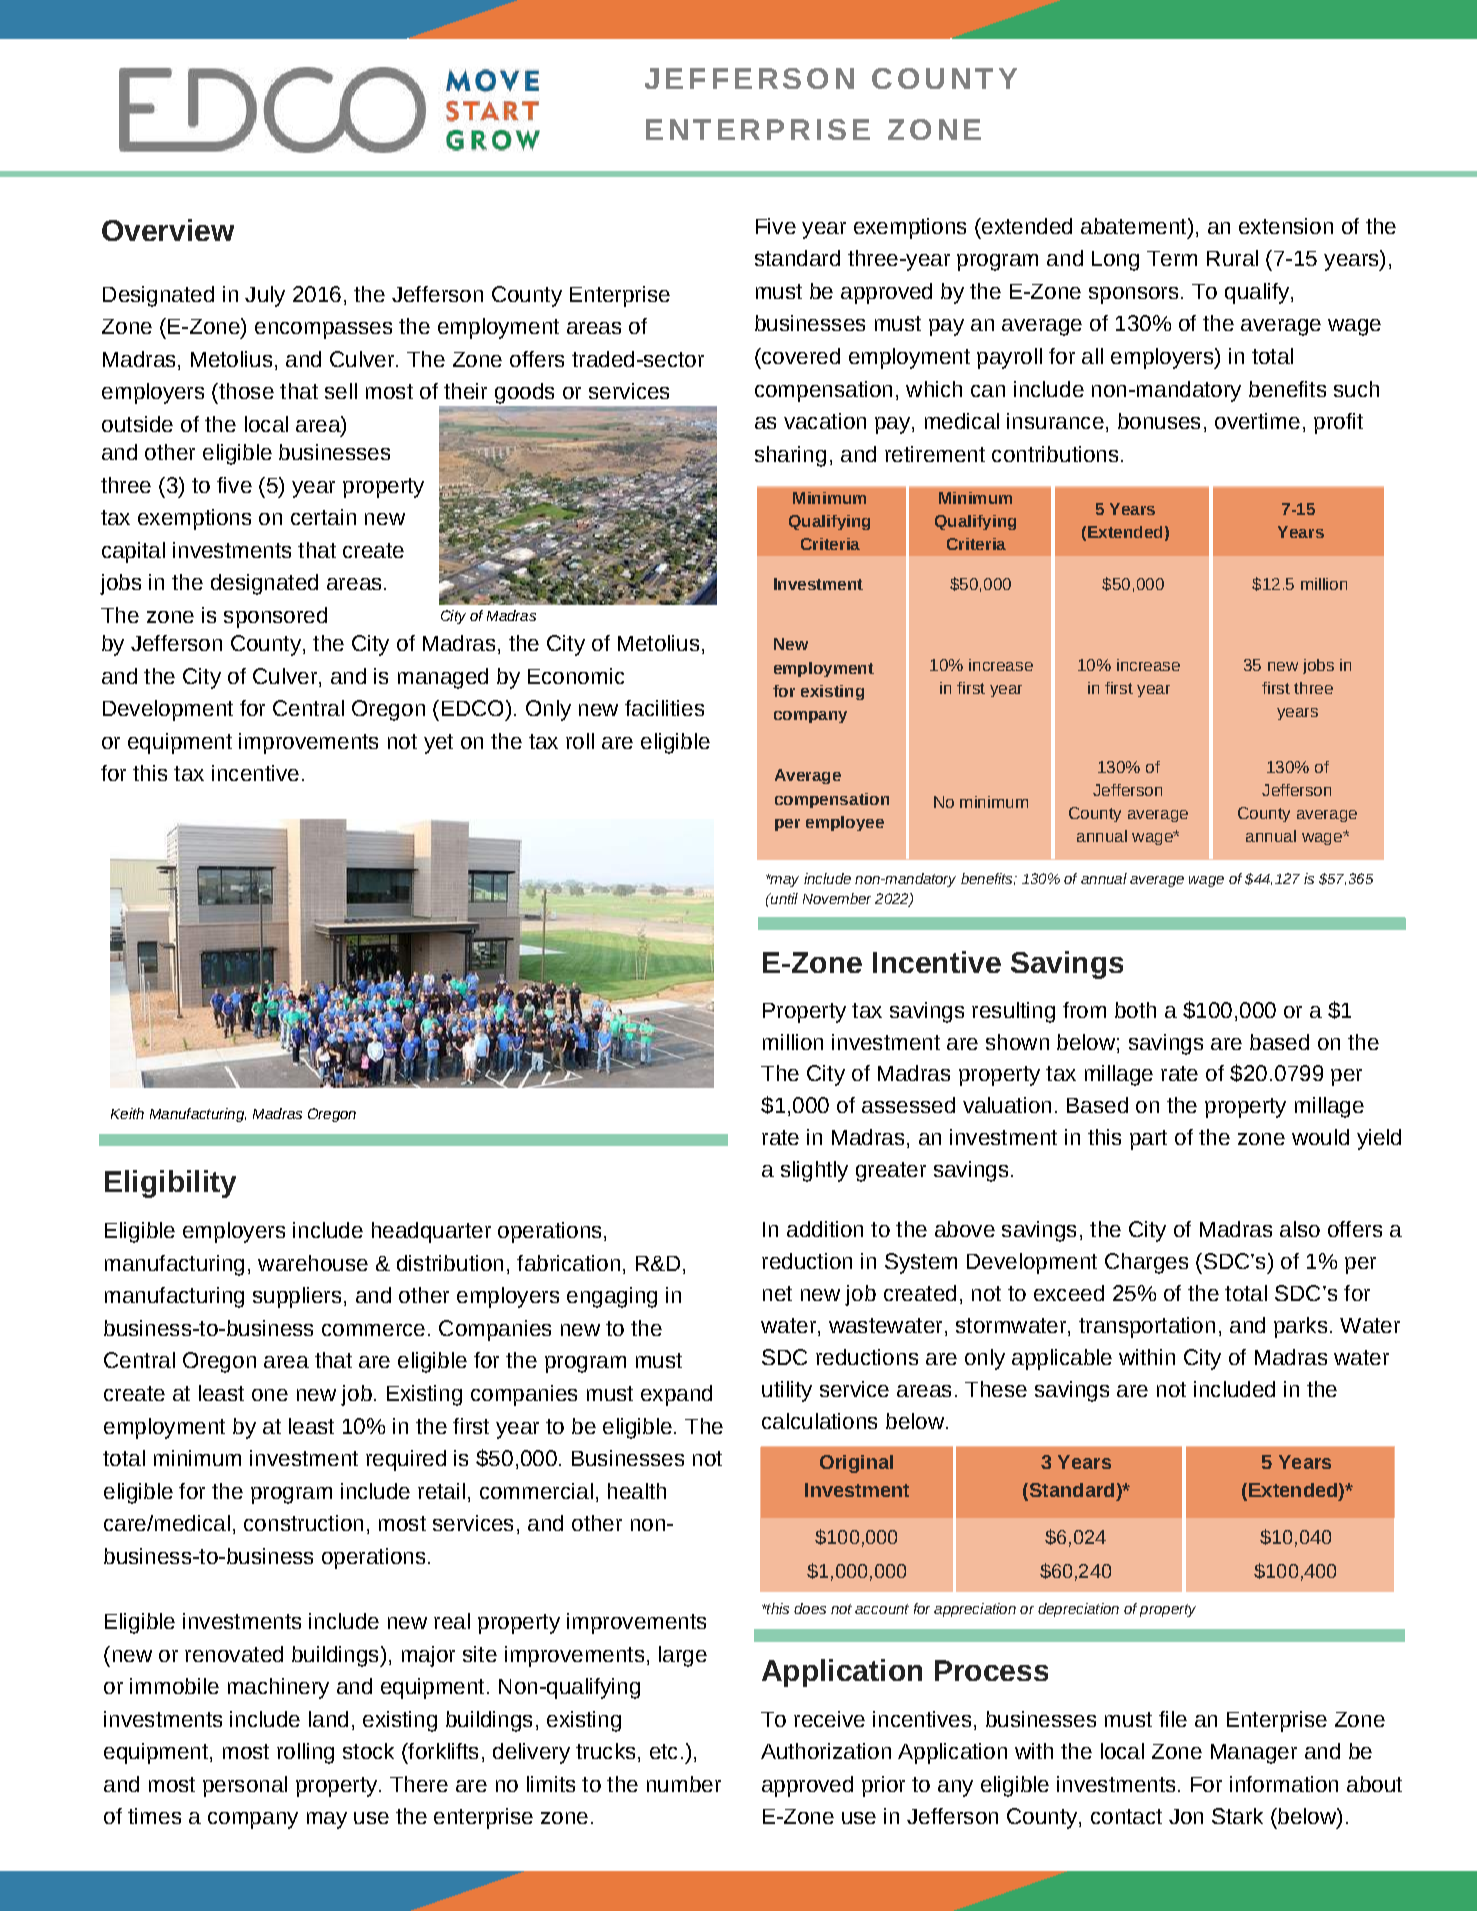  What do you see at coordinates (800, 356) in the image?
I see `covered` at bounding box center [800, 356].
